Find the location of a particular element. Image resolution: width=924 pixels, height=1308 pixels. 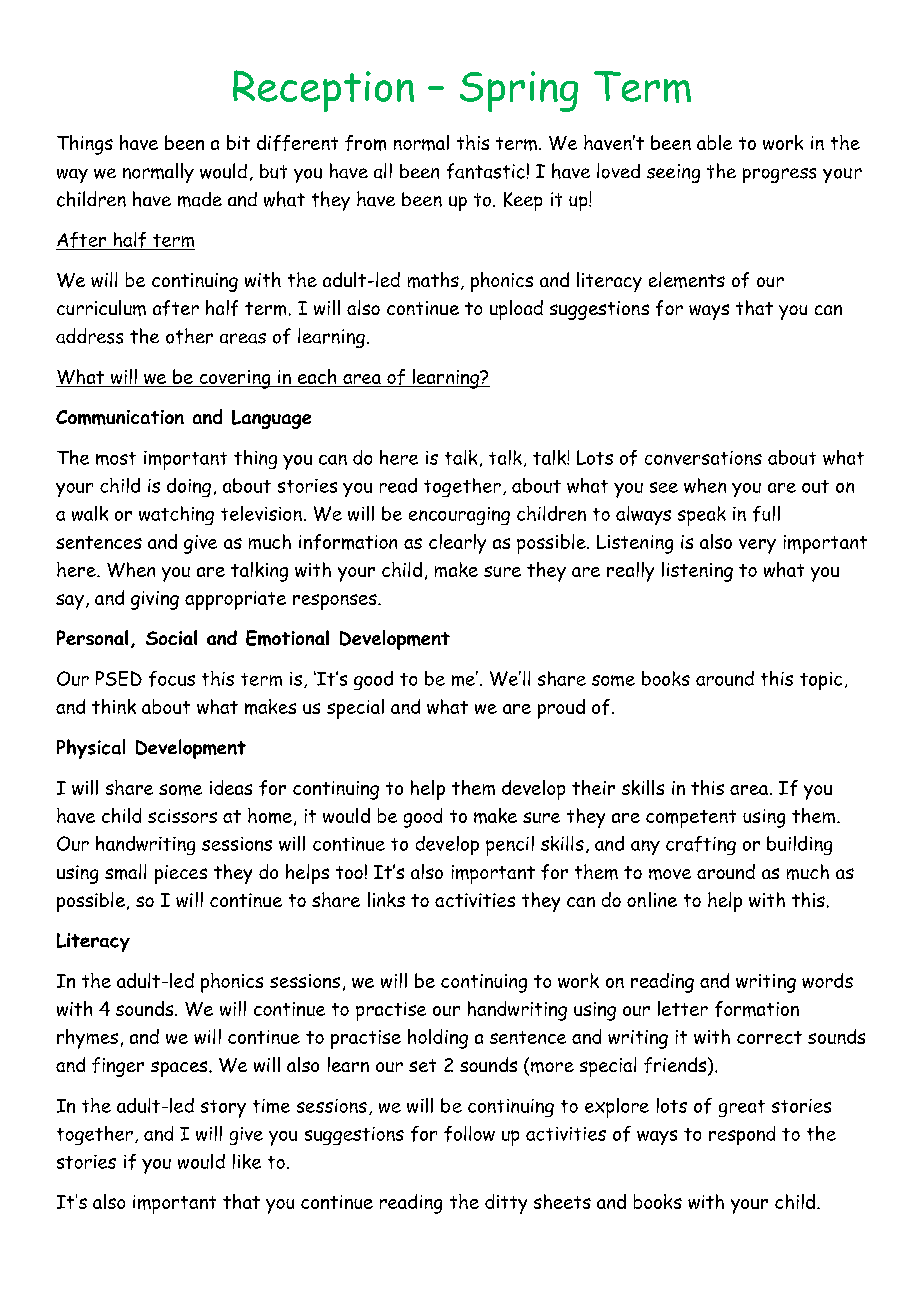

topic is located at coordinates (821, 681).
